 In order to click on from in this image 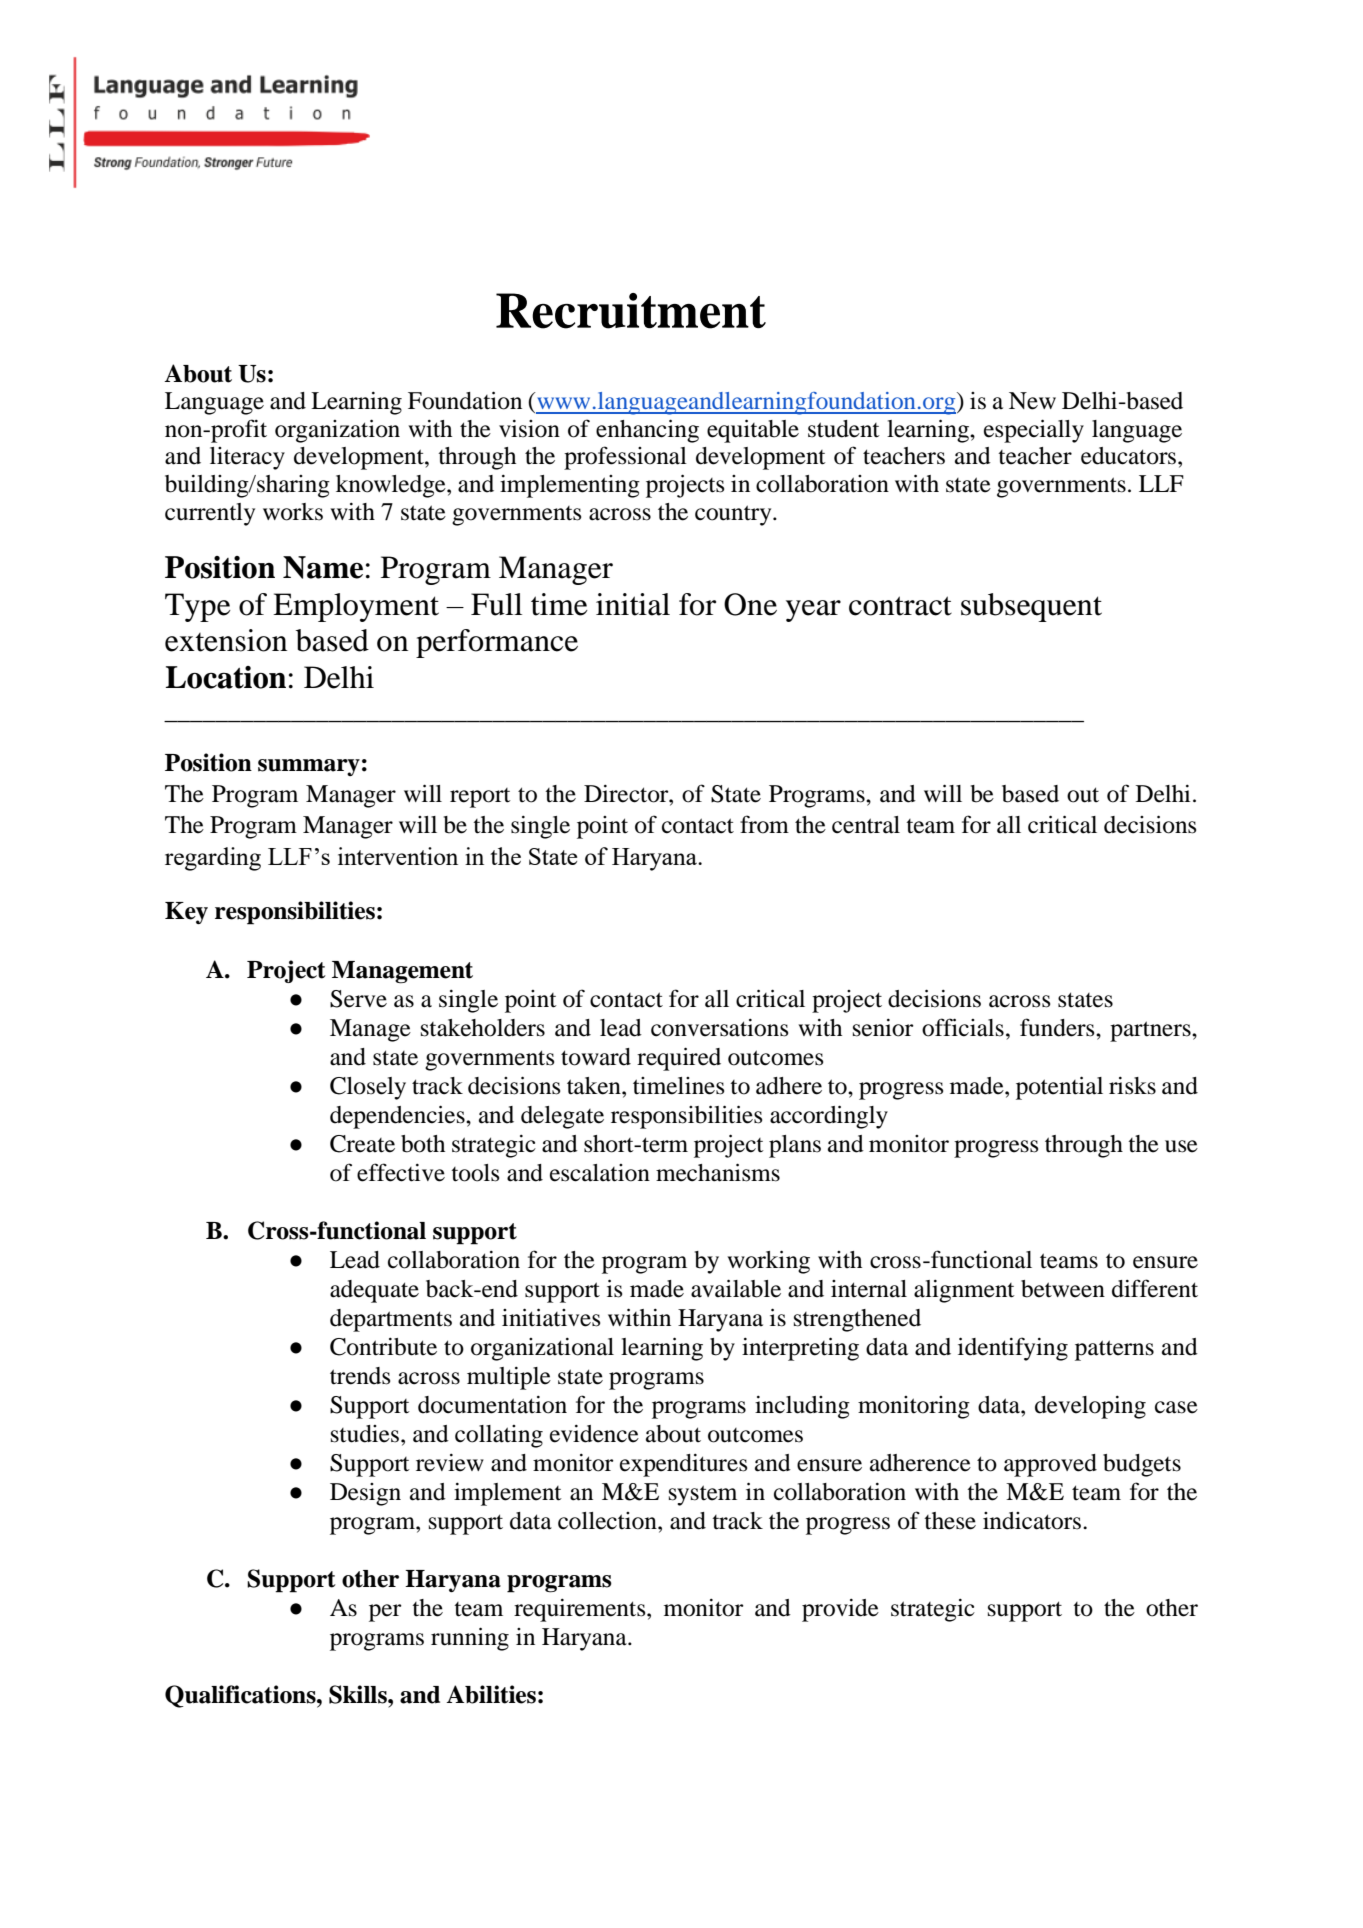, I will do `click(764, 824)`.
